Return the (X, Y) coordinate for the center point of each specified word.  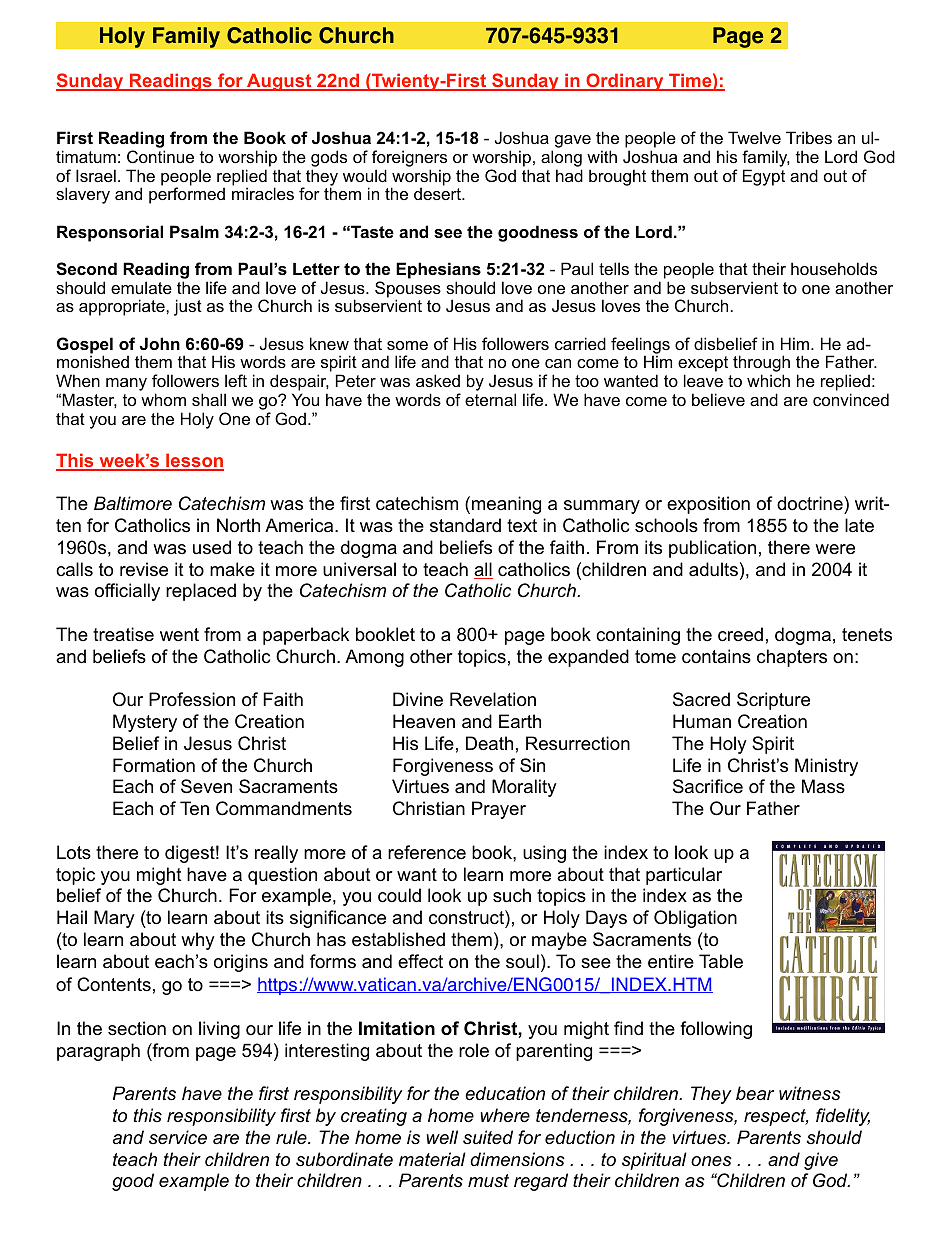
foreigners (409, 160)
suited (488, 1137)
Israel (96, 175)
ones (711, 1161)
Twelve (754, 137)
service (178, 1137)
